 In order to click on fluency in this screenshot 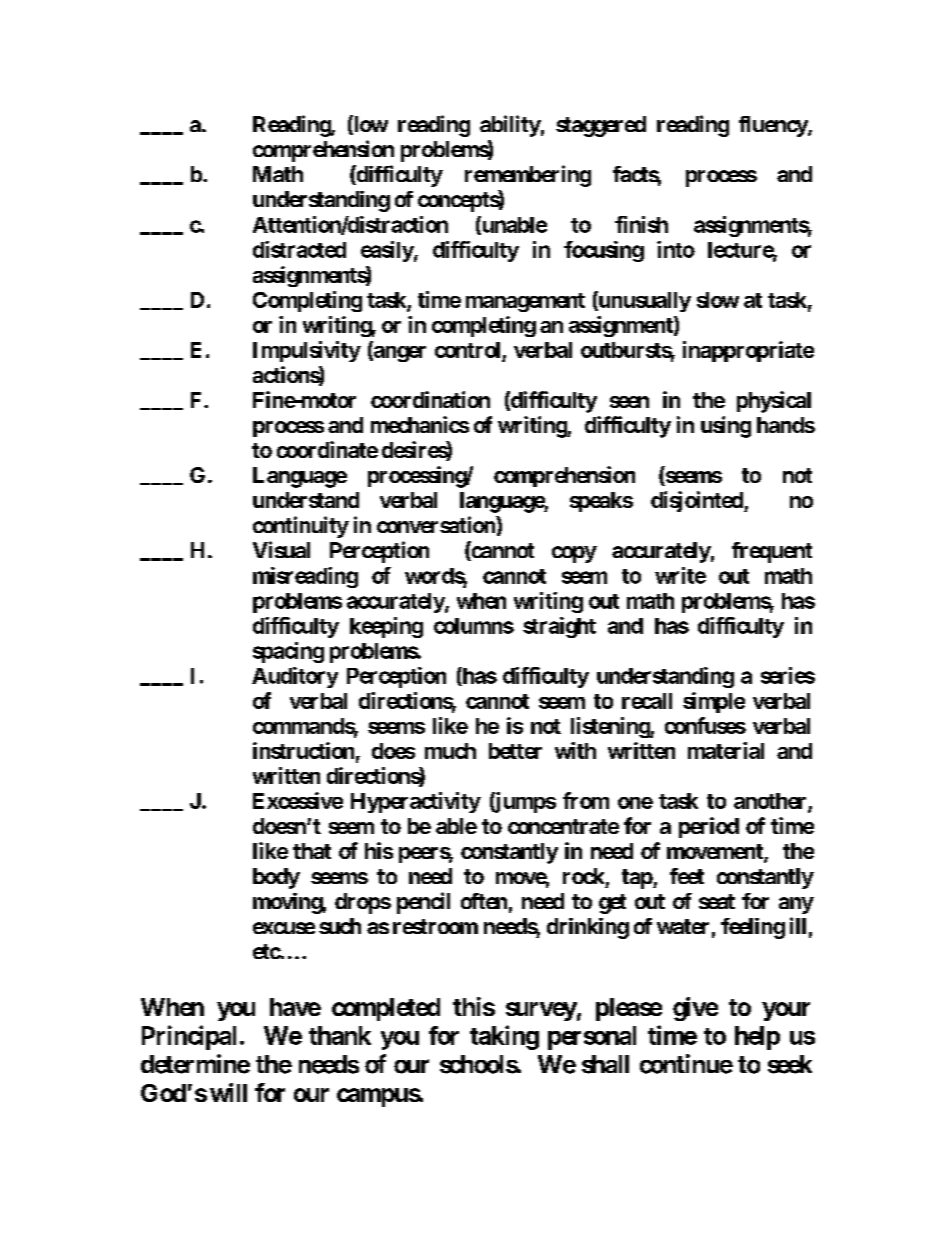, I will do `click(774, 126)`.
